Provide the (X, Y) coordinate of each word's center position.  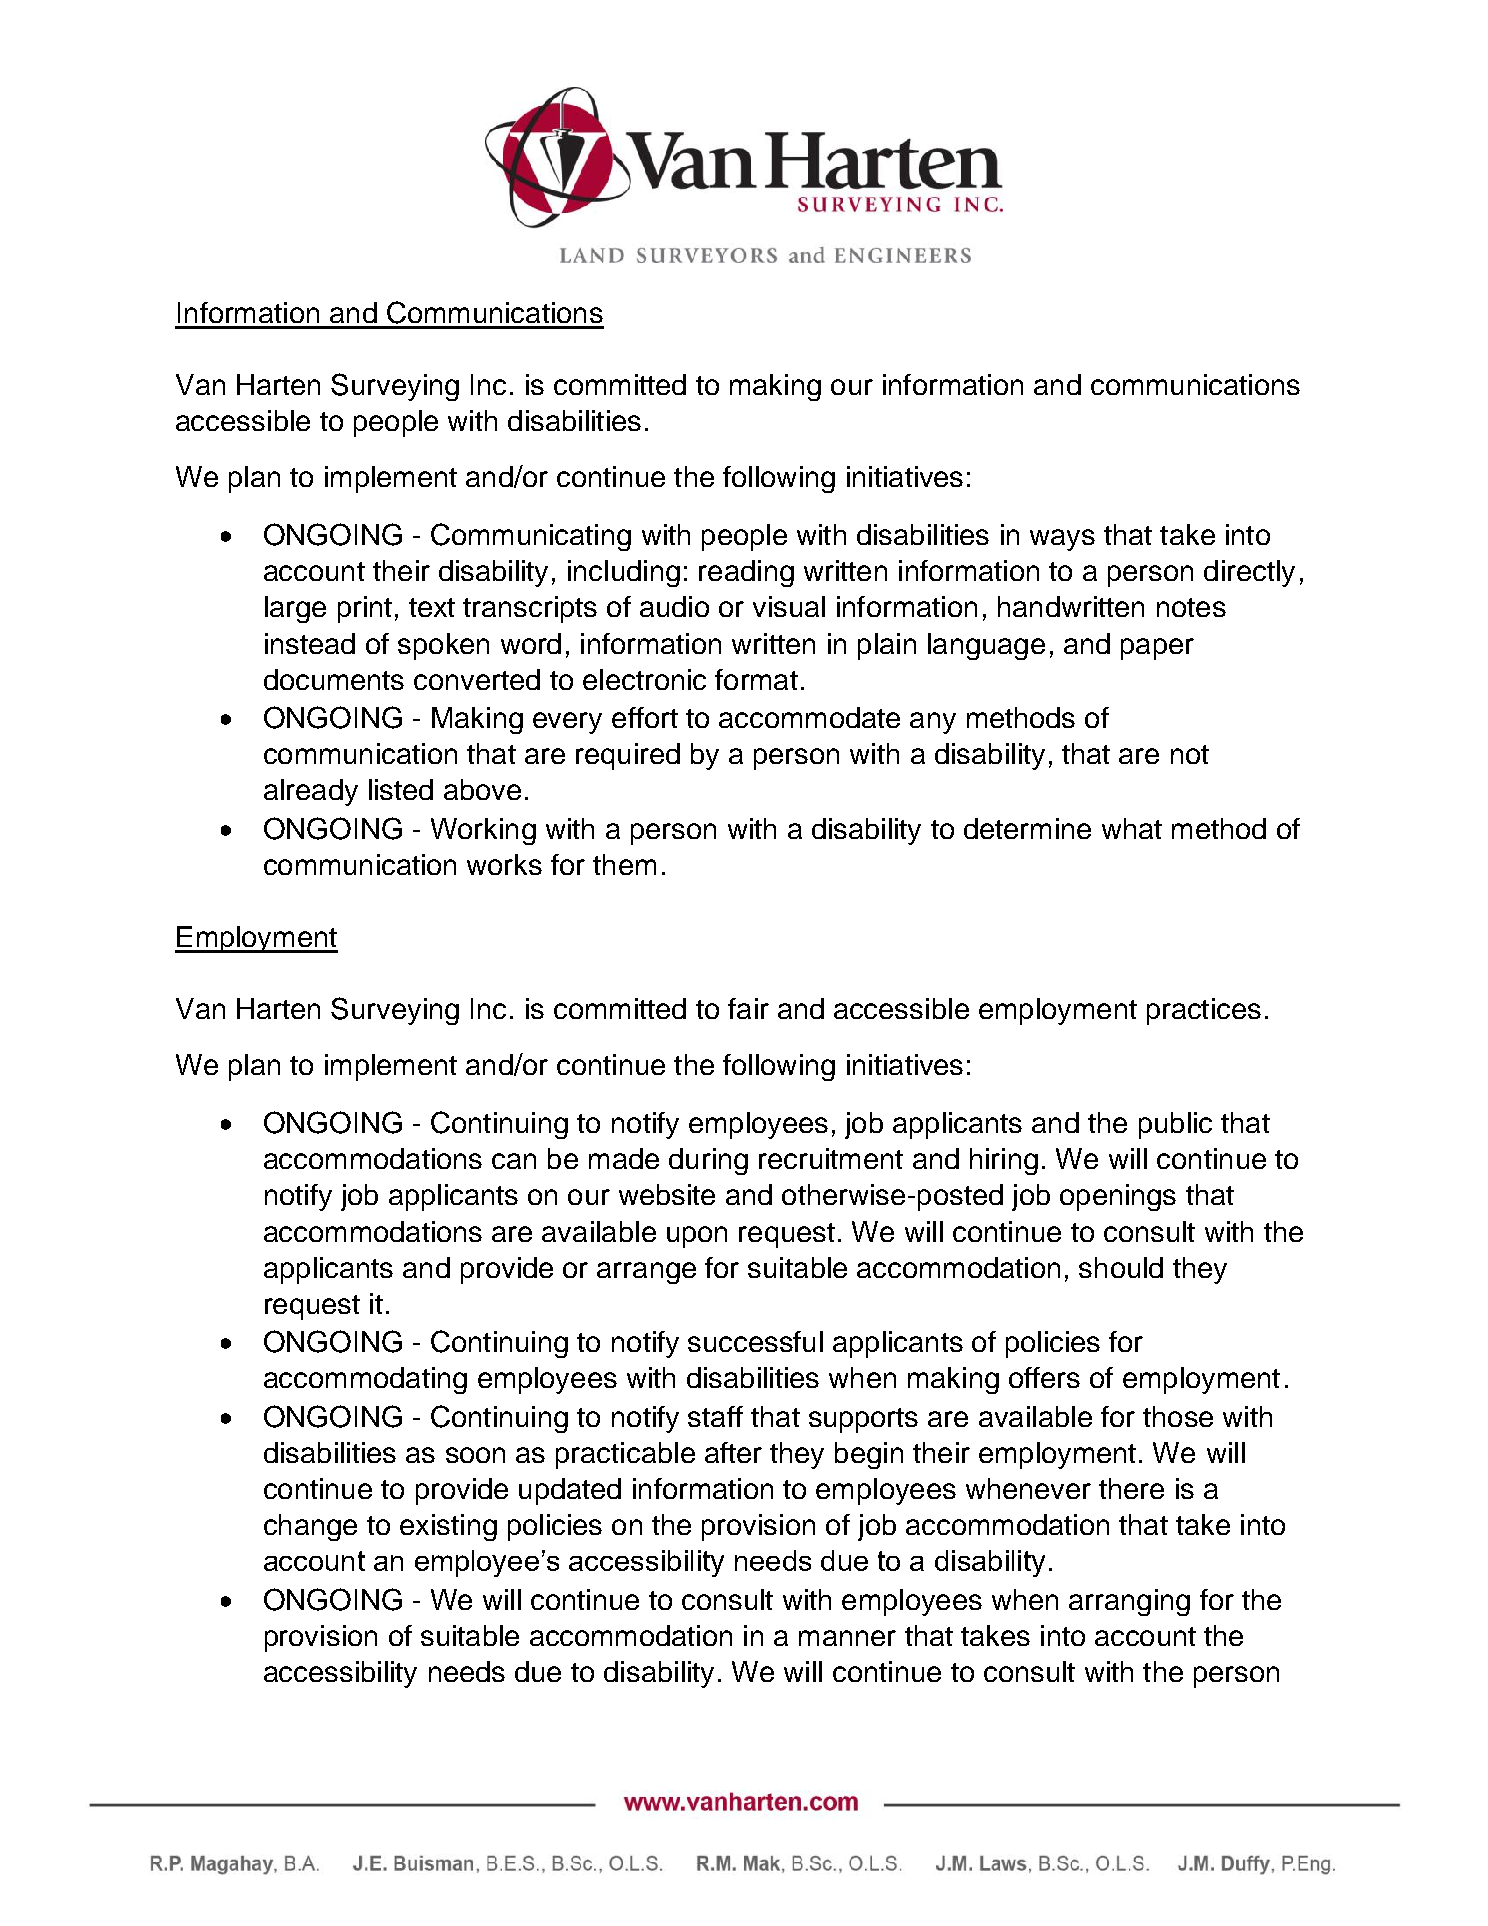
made (624, 1158)
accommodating (365, 1380)
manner (847, 1638)
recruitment (831, 1158)
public (1175, 1125)
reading (746, 573)
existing (448, 1527)
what (1132, 828)
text (432, 607)
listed (401, 789)
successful (755, 1341)
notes (1191, 607)
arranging (1129, 1602)
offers (1044, 1377)
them (624, 864)
